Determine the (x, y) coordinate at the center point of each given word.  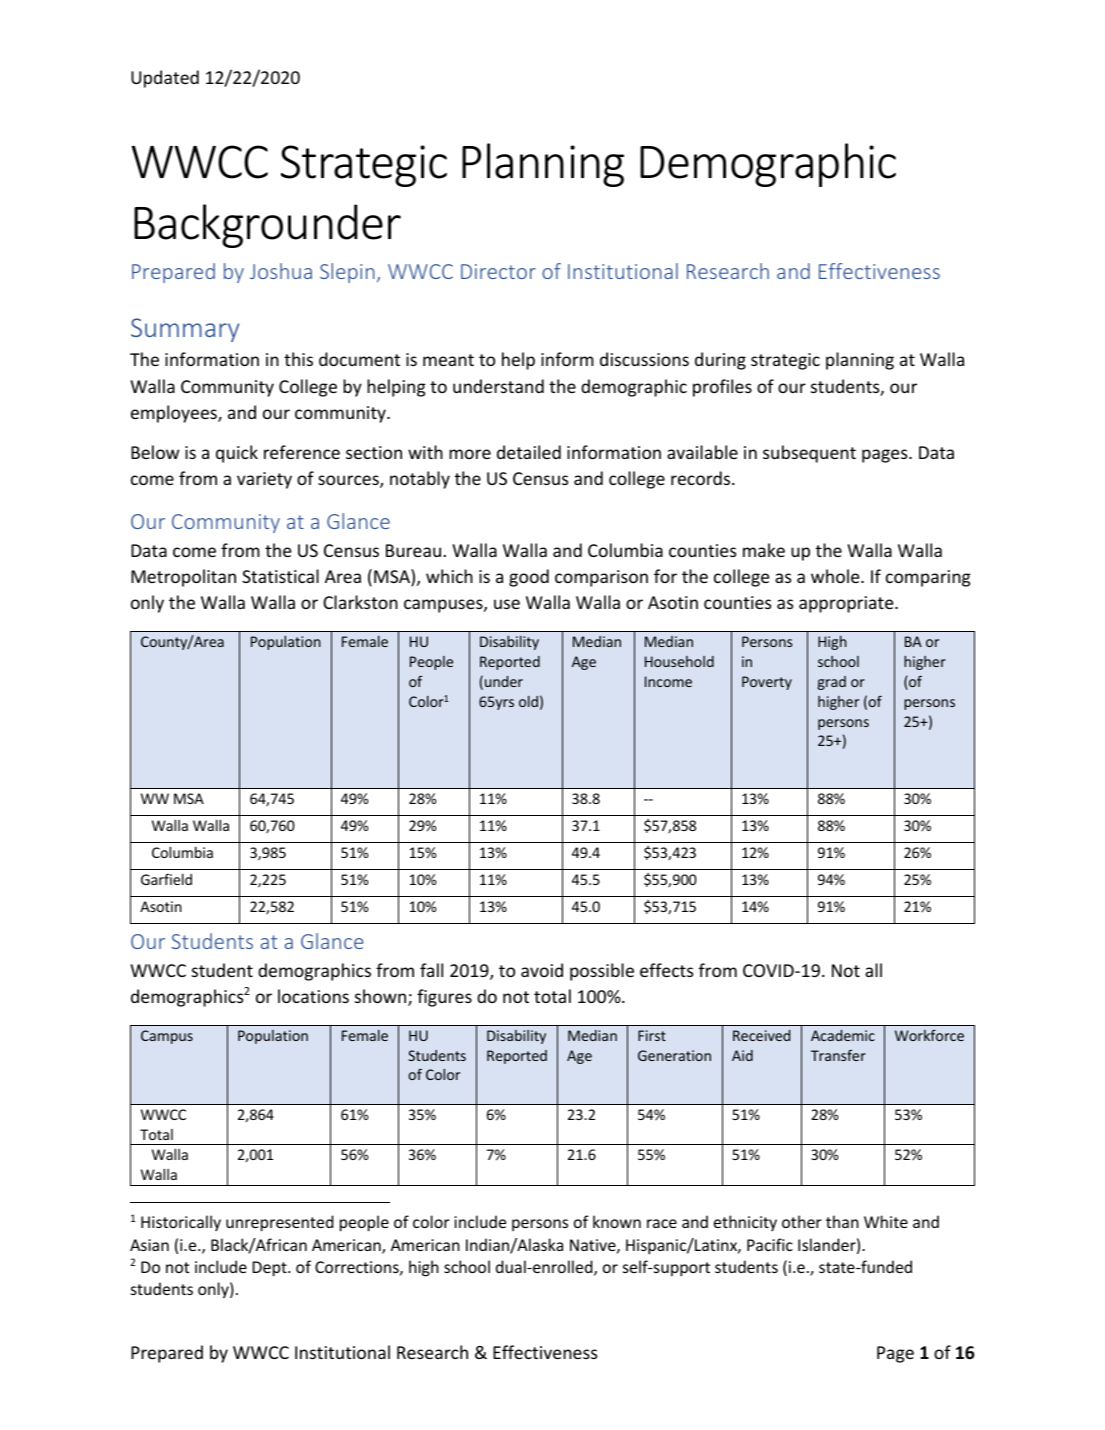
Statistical (280, 576)
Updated (165, 79)
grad (831, 683)
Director (498, 271)
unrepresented (280, 1223)
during (720, 361)
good (529, 578)
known (617, 1221)
